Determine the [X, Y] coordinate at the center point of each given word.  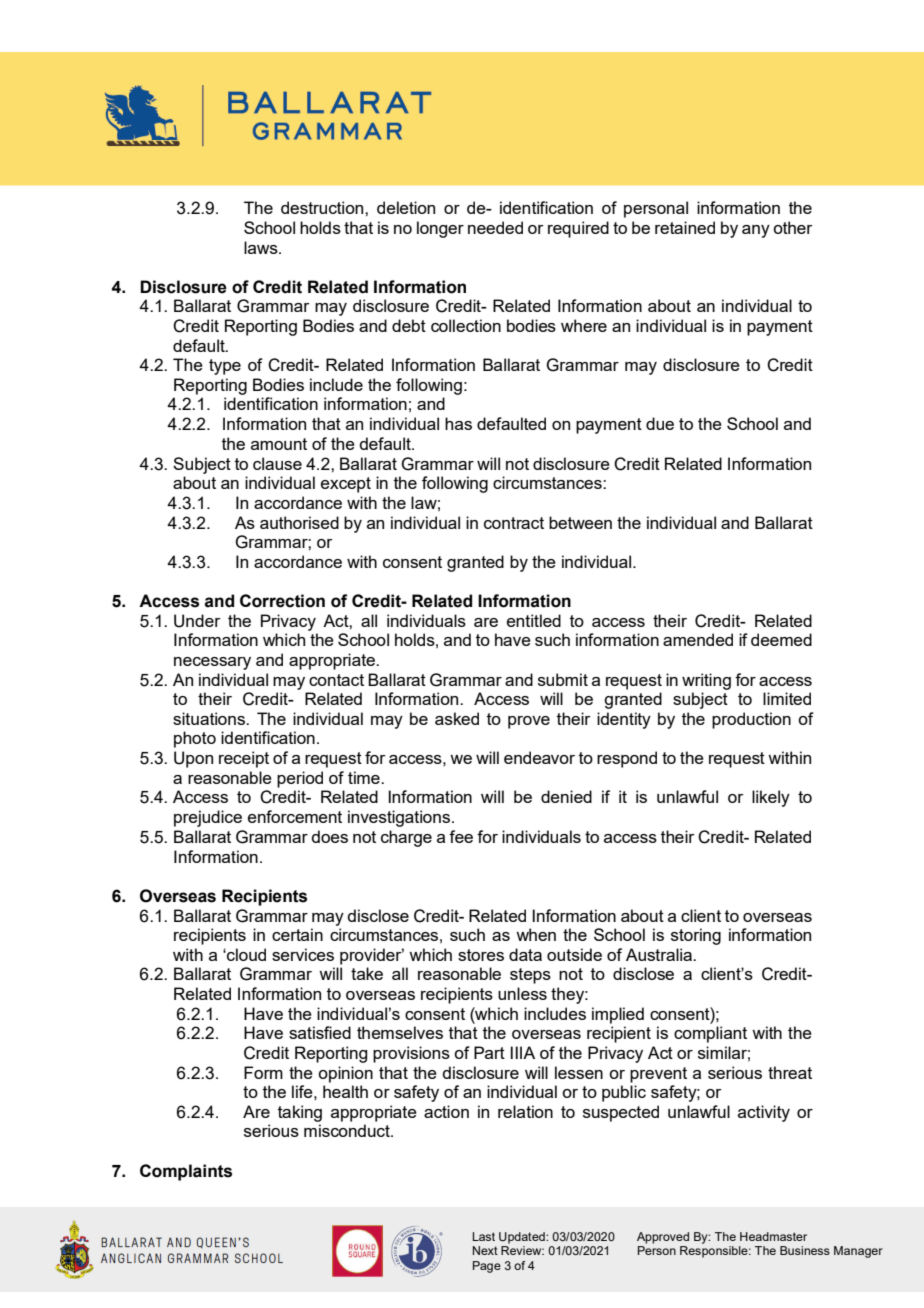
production [751, 720]
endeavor [539, 757]
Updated [523, 1238]
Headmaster [773, 1236]
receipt [244, 759]
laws [262, 247]
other [793, 227]
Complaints [186, 1172]
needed [495, 227]
